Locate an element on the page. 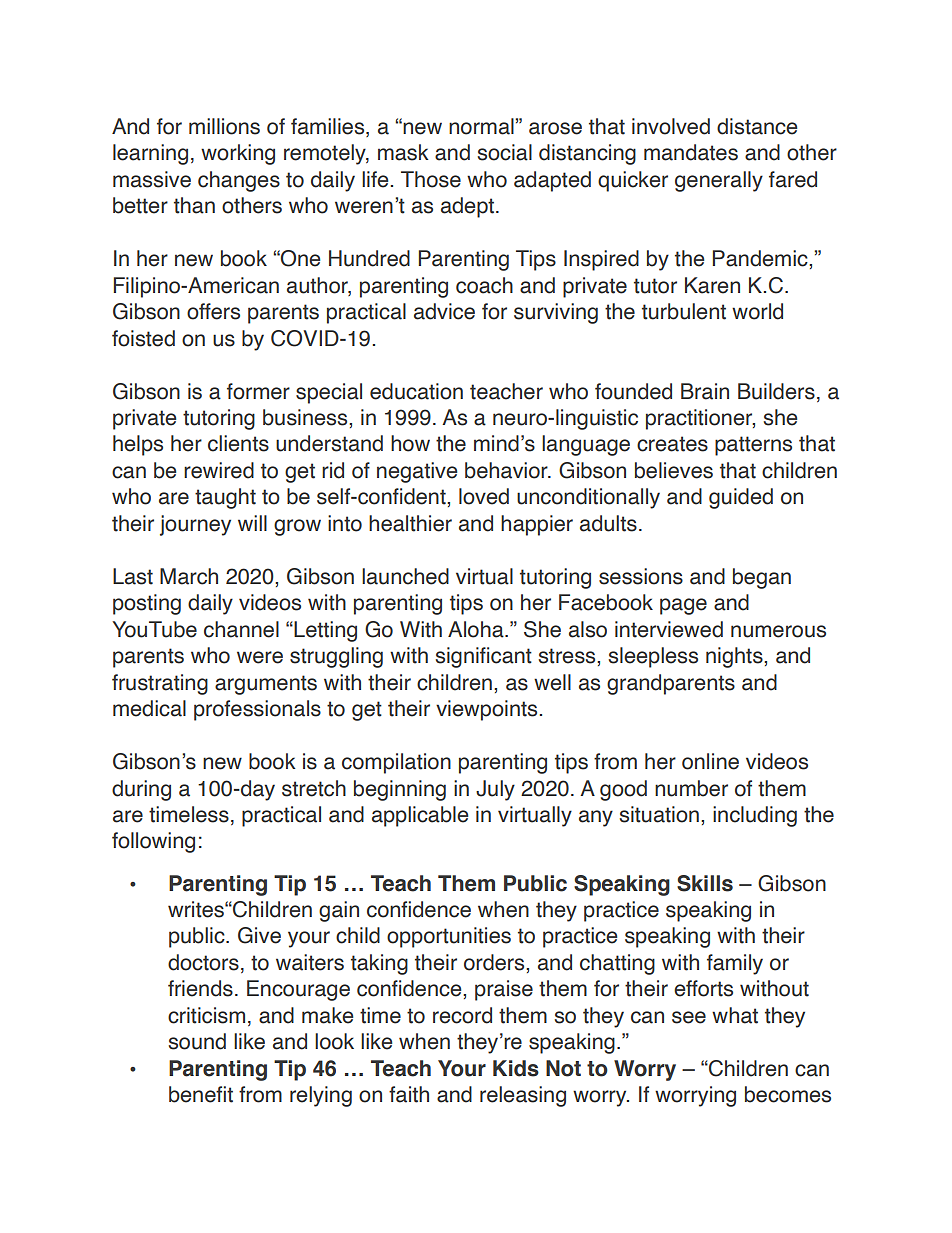 This page has width=952, height=1233. working is located at coordinates (238, 154).
